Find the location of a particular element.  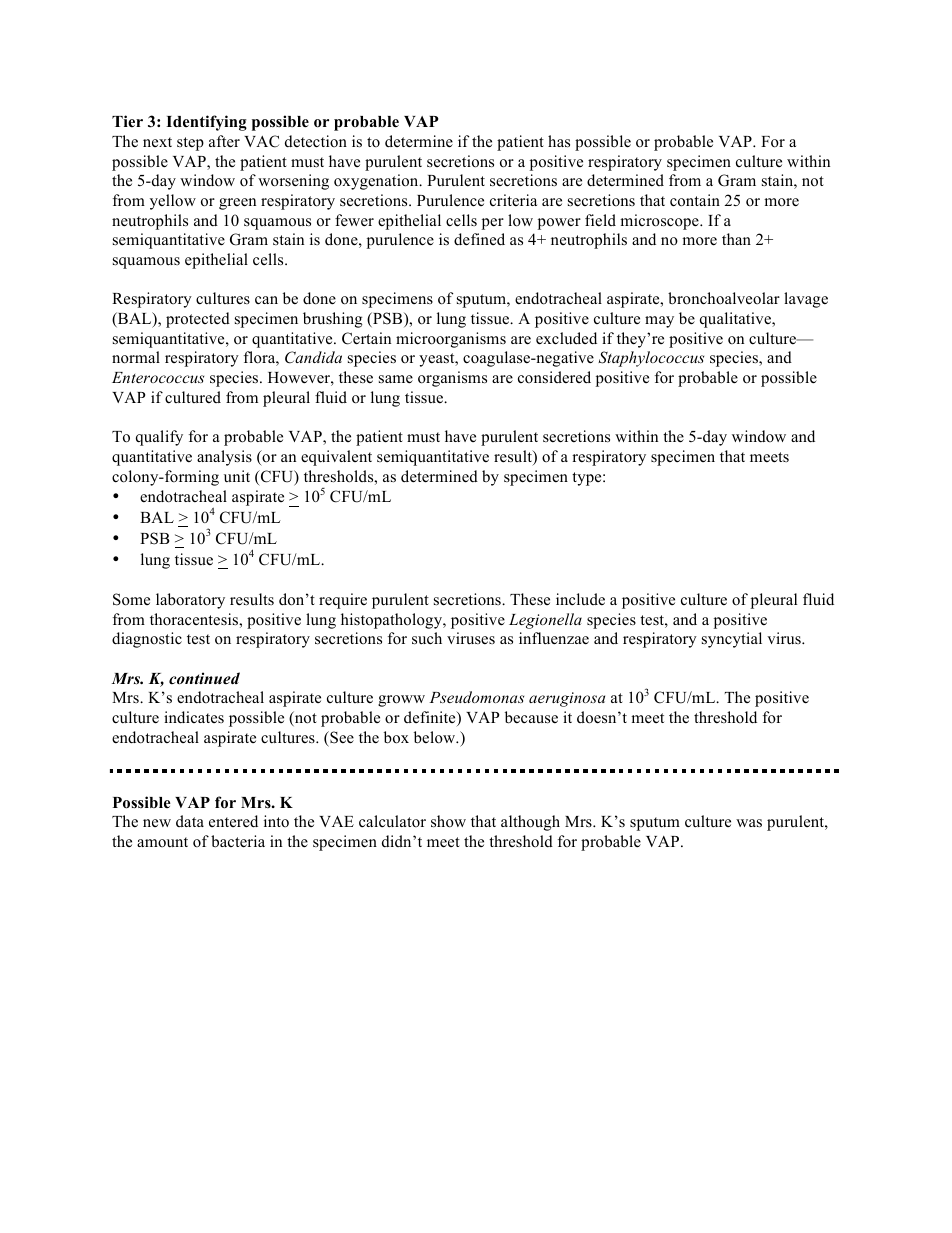

protected is located at coordinates (198, 320).
